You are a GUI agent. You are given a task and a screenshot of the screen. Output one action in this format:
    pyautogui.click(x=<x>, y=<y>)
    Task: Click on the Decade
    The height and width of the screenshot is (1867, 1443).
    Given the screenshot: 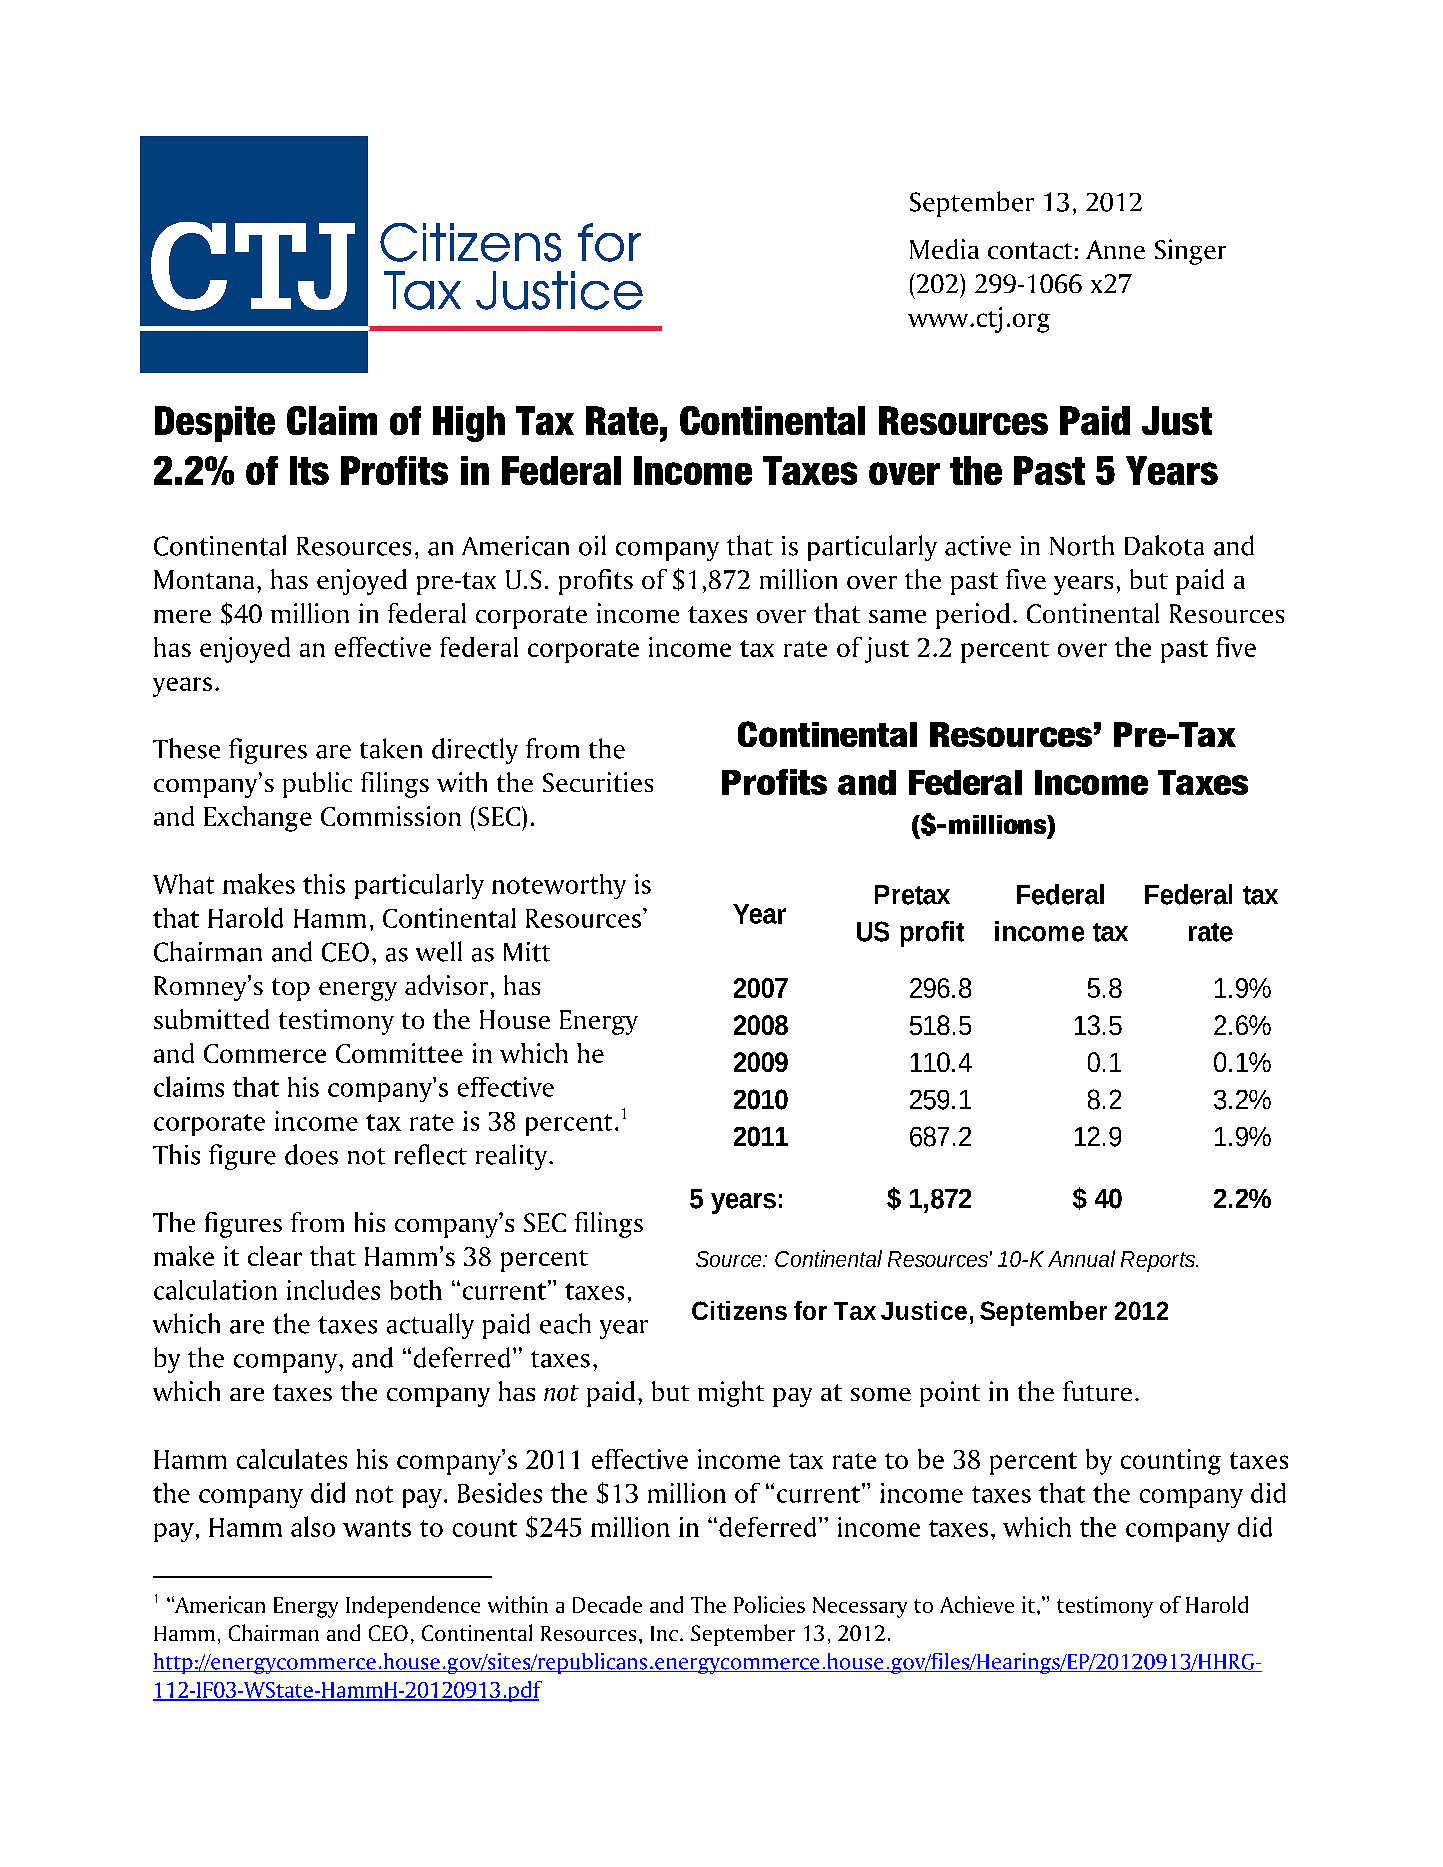 What is the action you would take?
    pyautogui.click(x=607, y=1604)
